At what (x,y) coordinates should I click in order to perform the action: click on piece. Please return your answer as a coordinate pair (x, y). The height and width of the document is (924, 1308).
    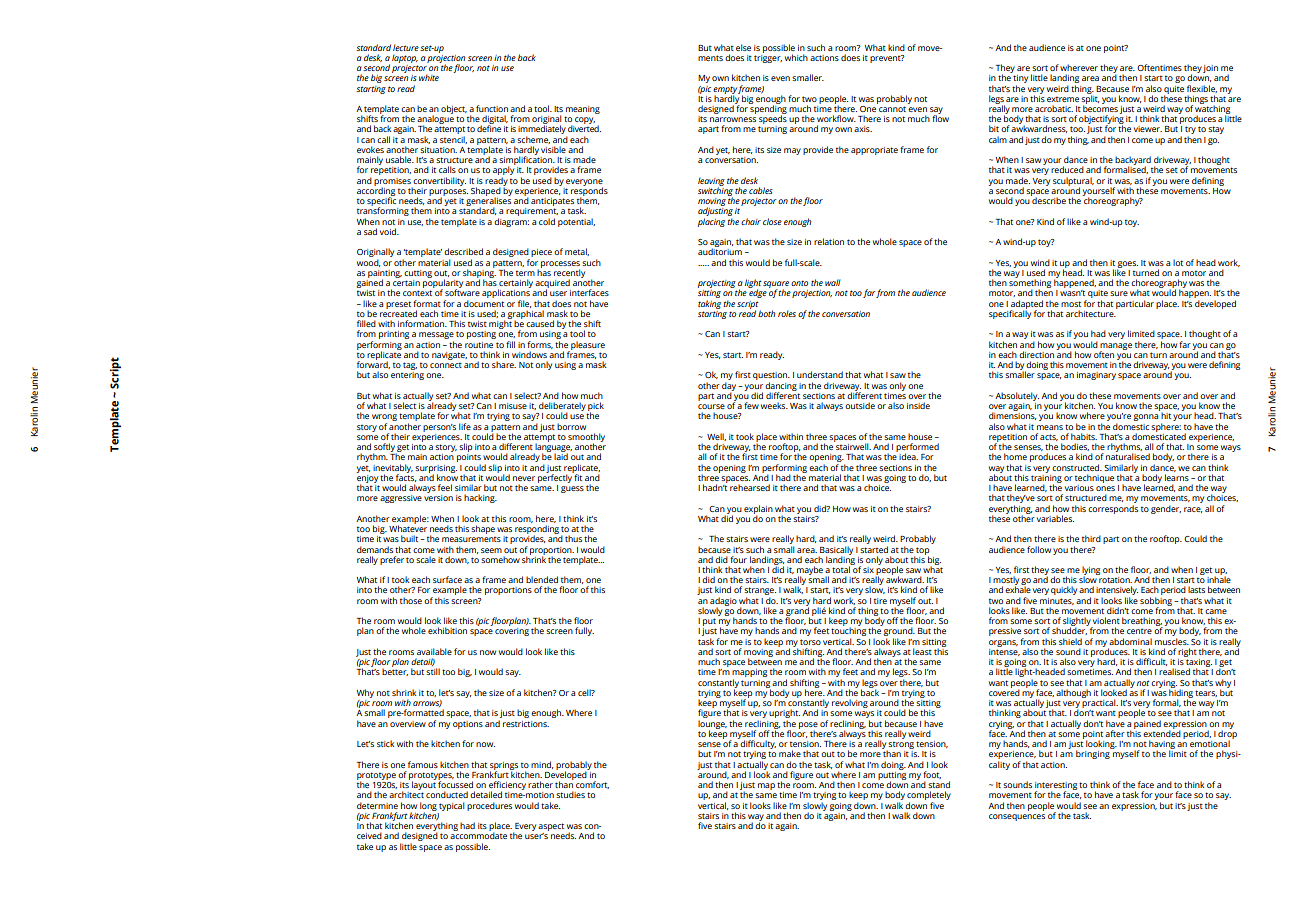
    Looking at the image, I should click on (541, 253).
